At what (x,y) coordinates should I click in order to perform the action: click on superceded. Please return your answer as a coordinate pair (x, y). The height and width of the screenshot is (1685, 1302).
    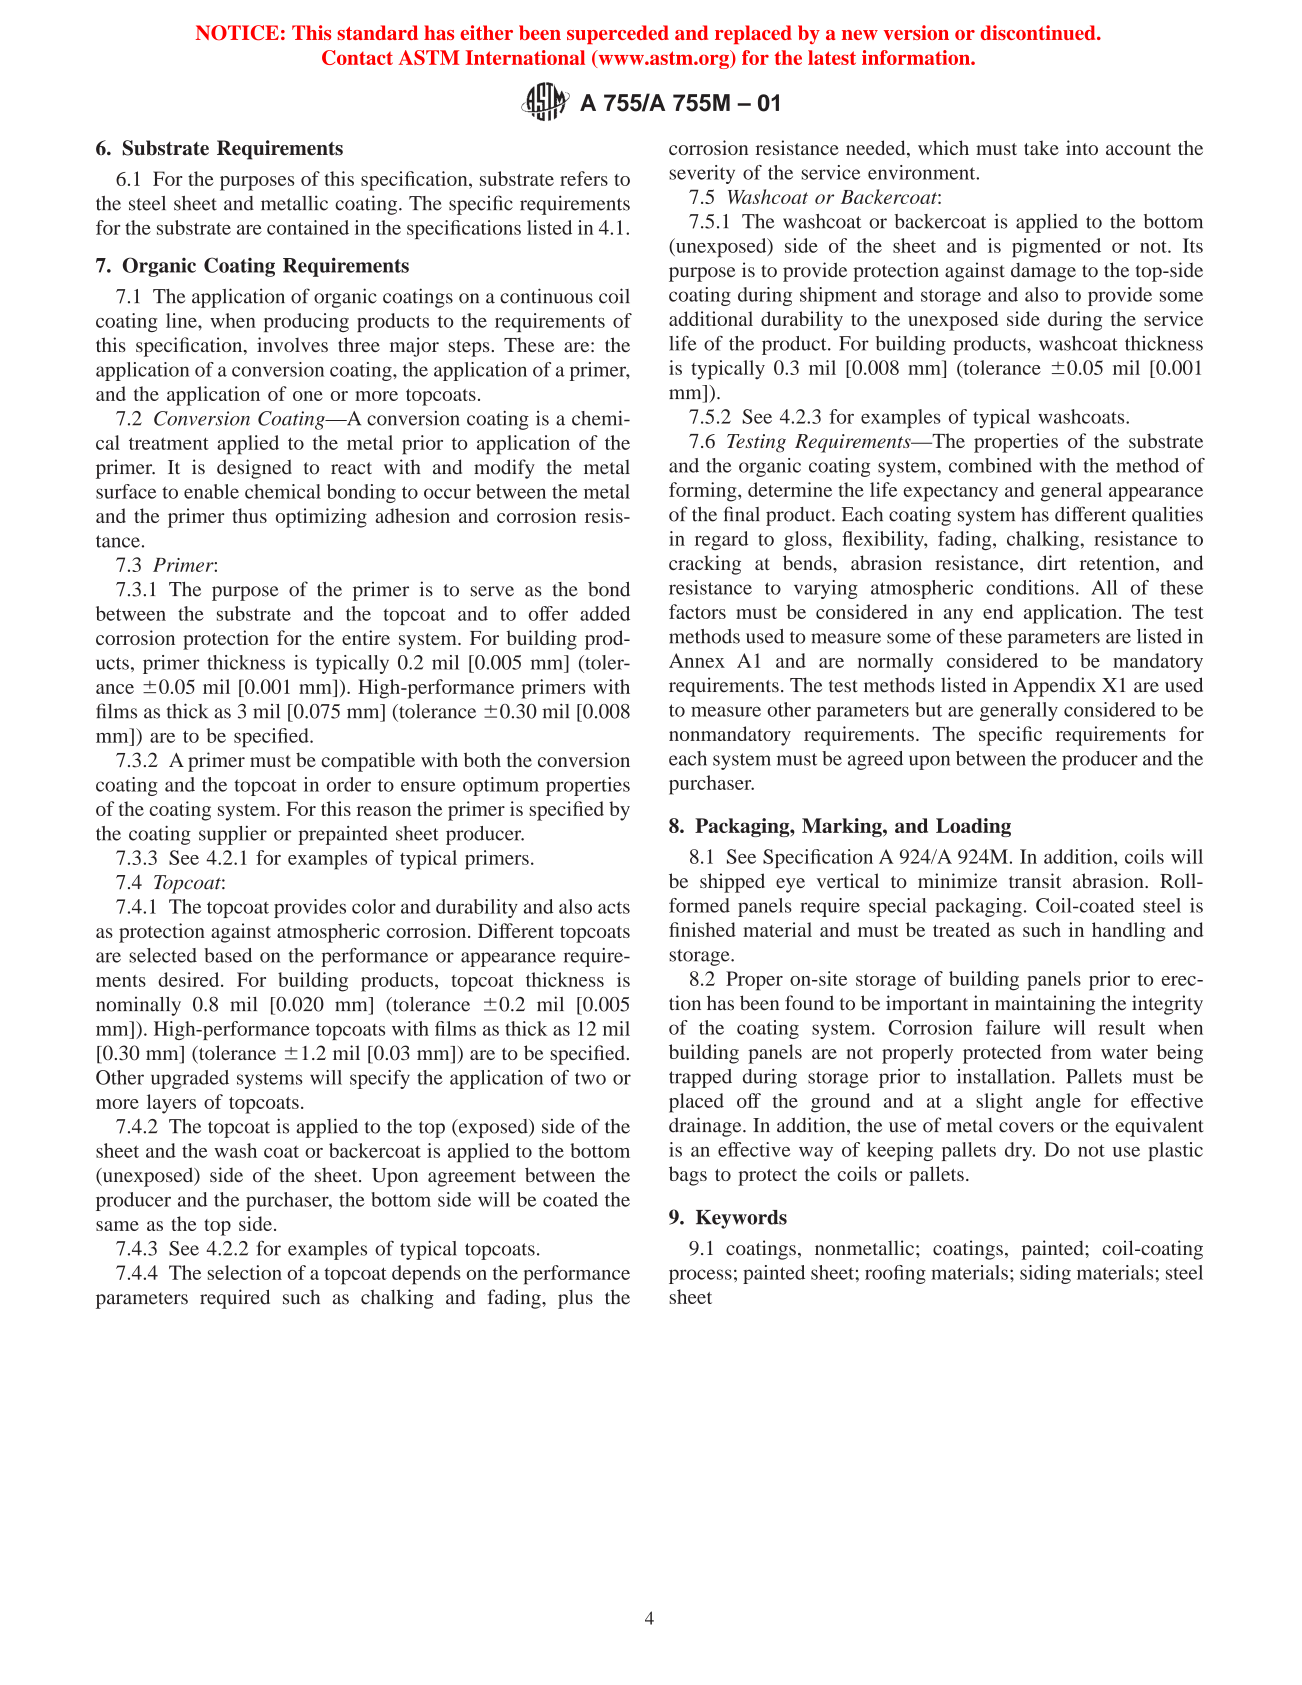
    Looking at the image, I should click on (618, 34).
